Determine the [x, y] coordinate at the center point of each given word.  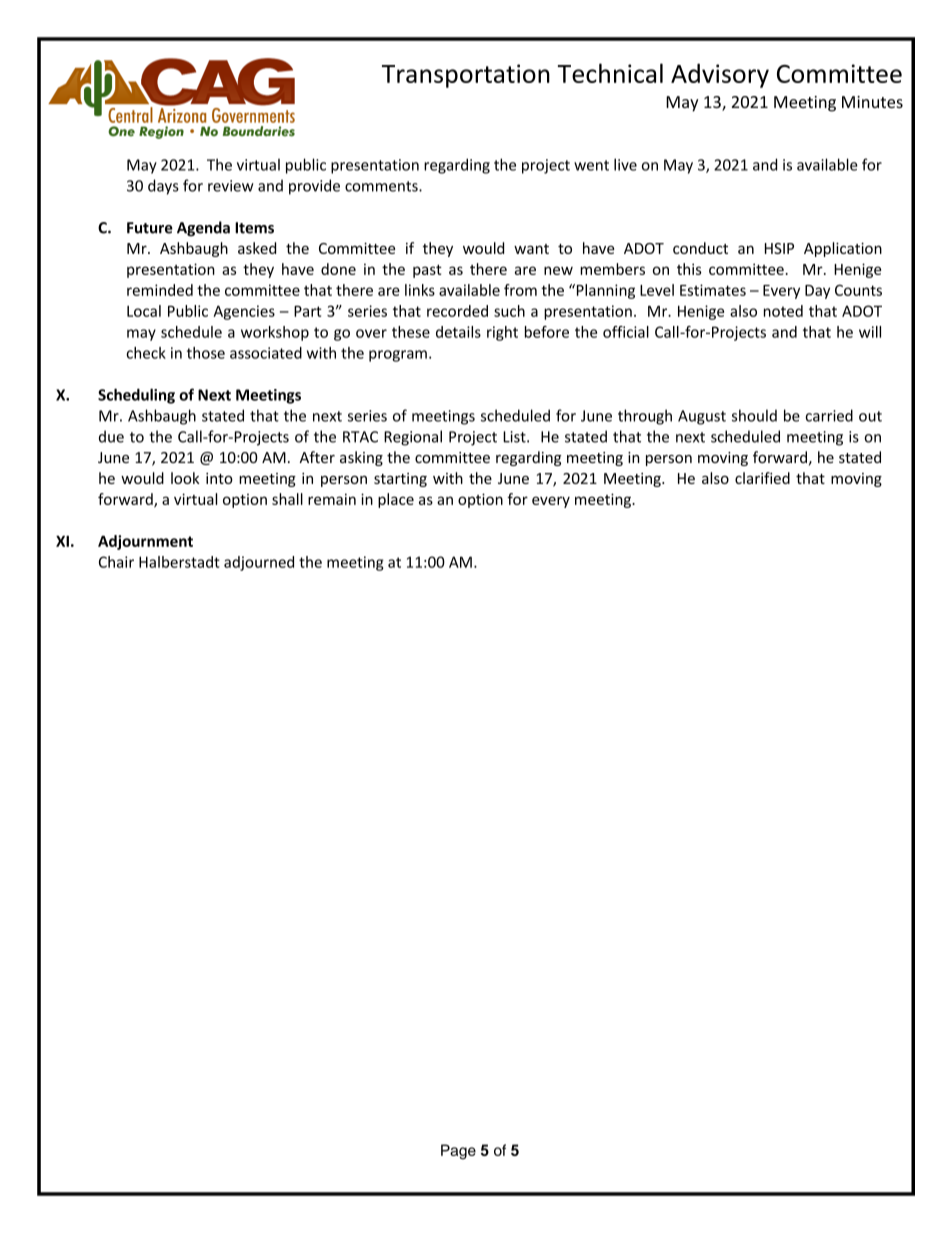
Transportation [466, 76]
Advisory [720, 75]
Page [458, 1152]
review [231, 186]
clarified [762, 478]
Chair [116, 562]
